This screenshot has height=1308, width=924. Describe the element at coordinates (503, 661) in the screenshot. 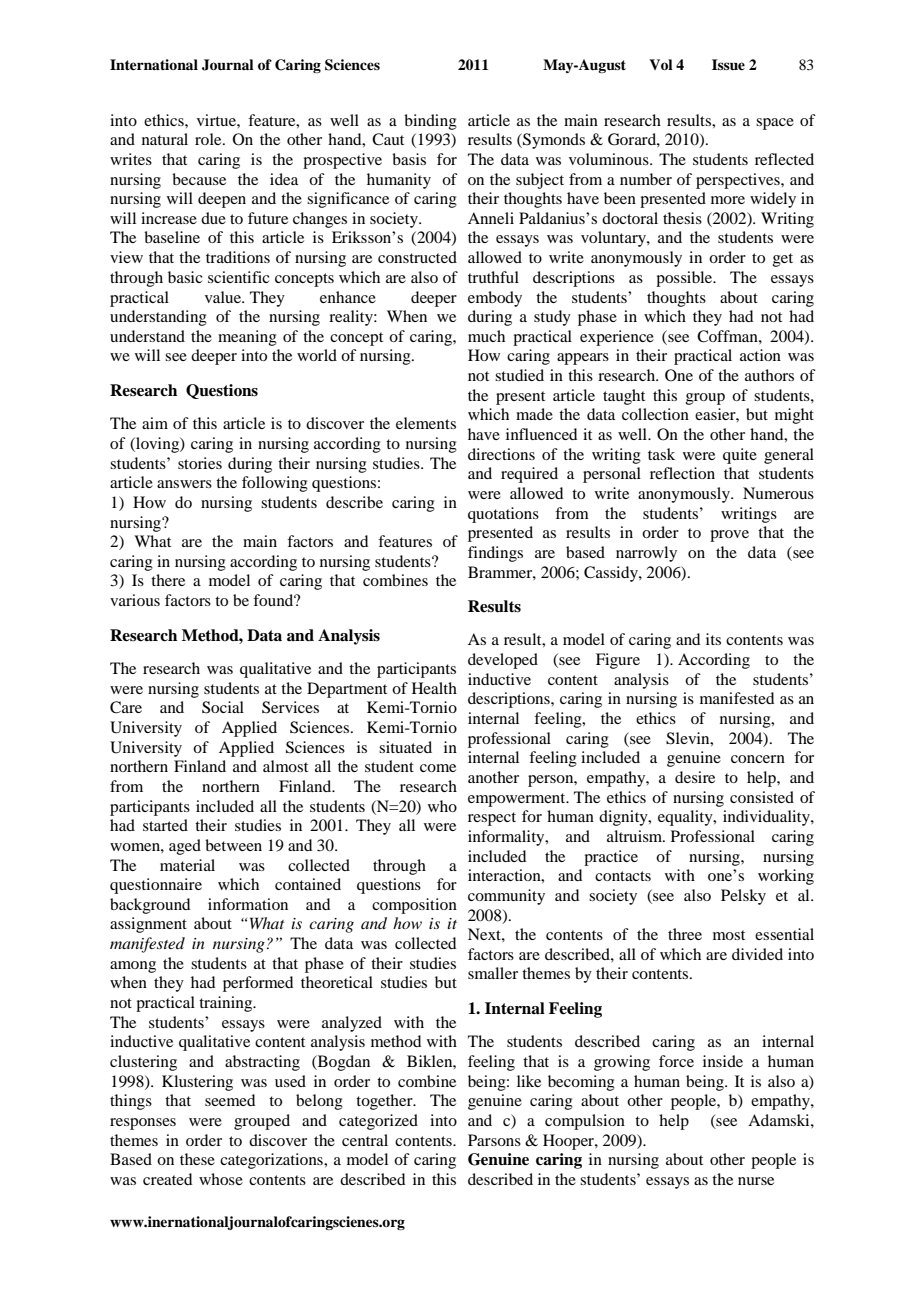

I see `developed` at that location.
